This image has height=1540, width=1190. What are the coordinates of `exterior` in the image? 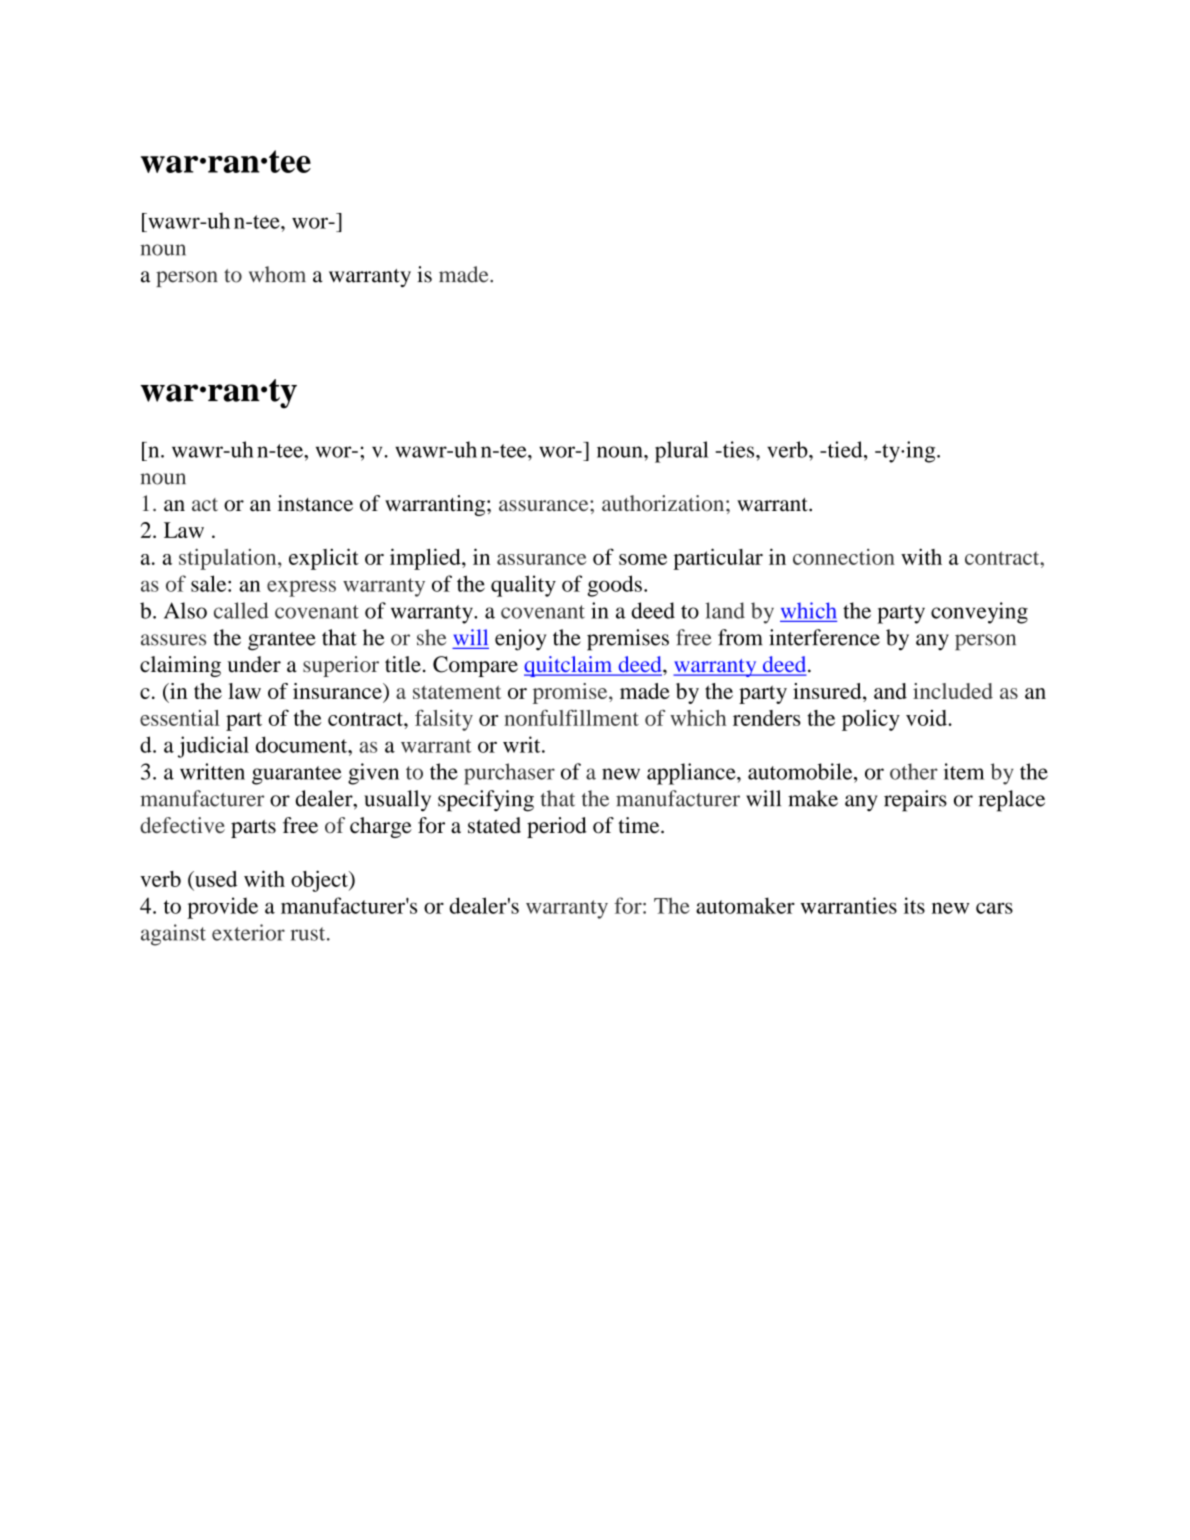 It's located at (248, 932).
